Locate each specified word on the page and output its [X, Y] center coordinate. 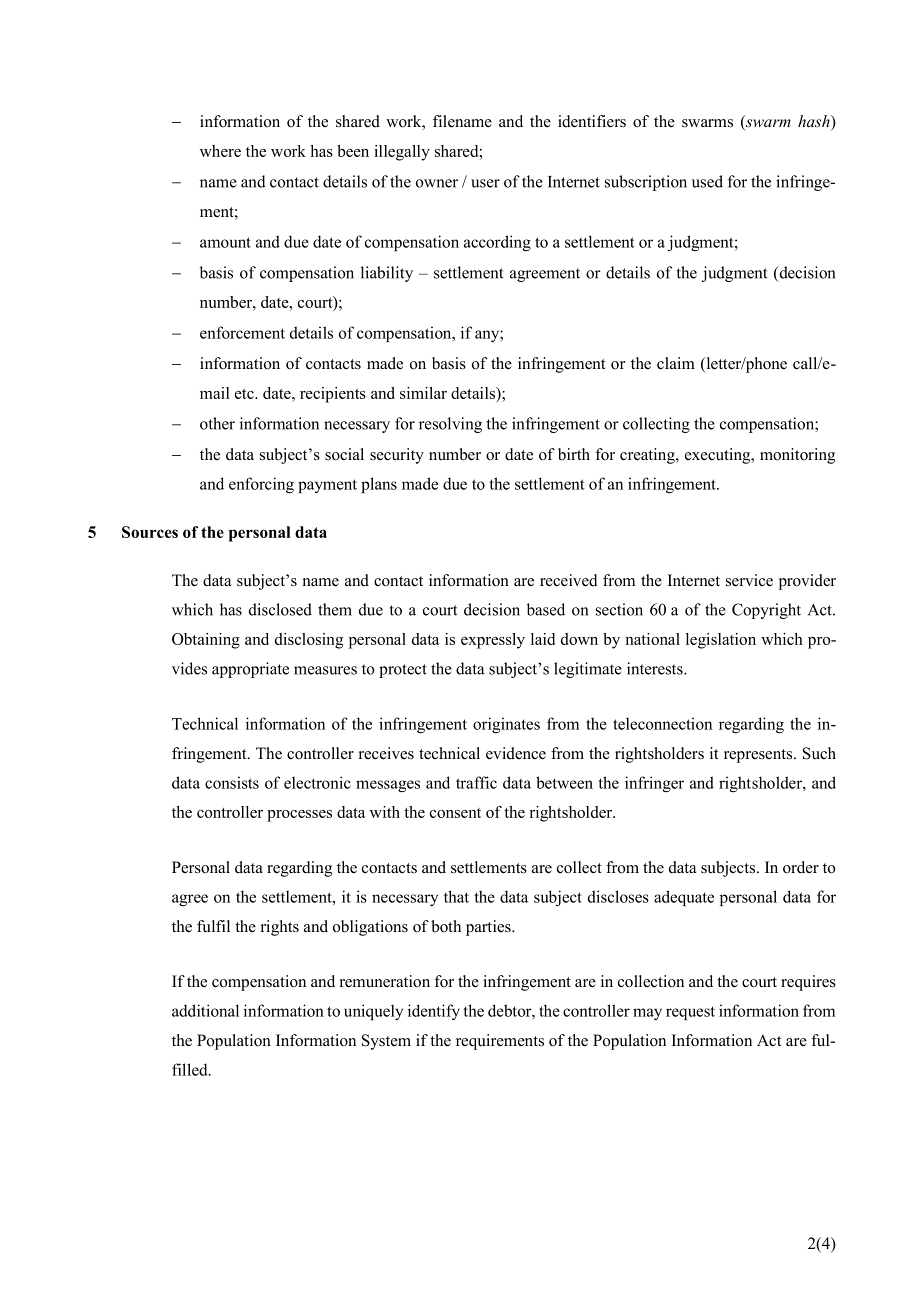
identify [434, 1012]
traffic [476, 782]
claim [676, 363]
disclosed [280, 609]
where [220, 151]
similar [423, 393]
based [546, 609]
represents [759, 756]
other [217, 423]
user [485, 183]
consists [232, 782]
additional [205, 1010]
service [749, 580]
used [707, 181]
